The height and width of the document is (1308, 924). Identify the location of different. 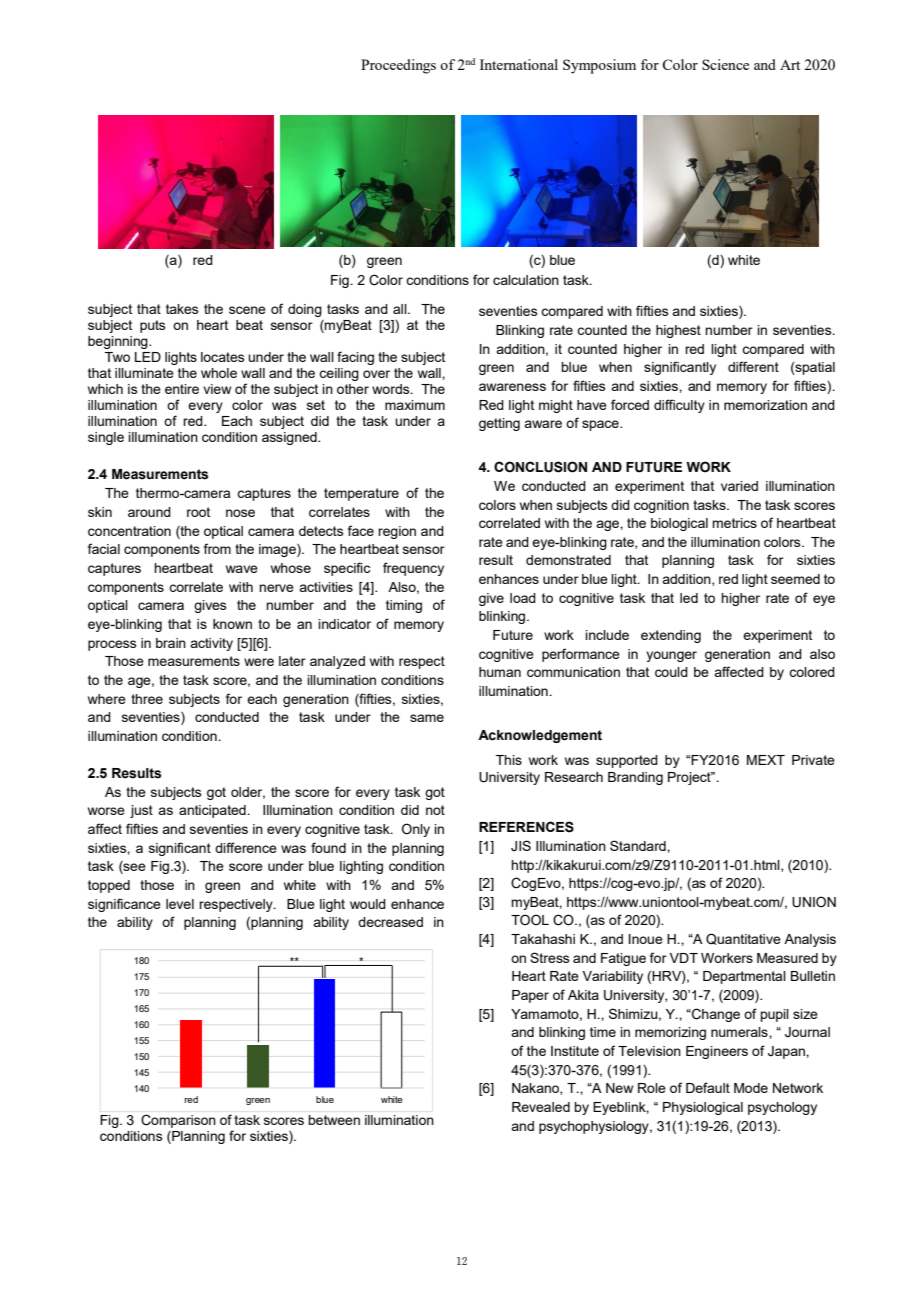
(753, 366).
